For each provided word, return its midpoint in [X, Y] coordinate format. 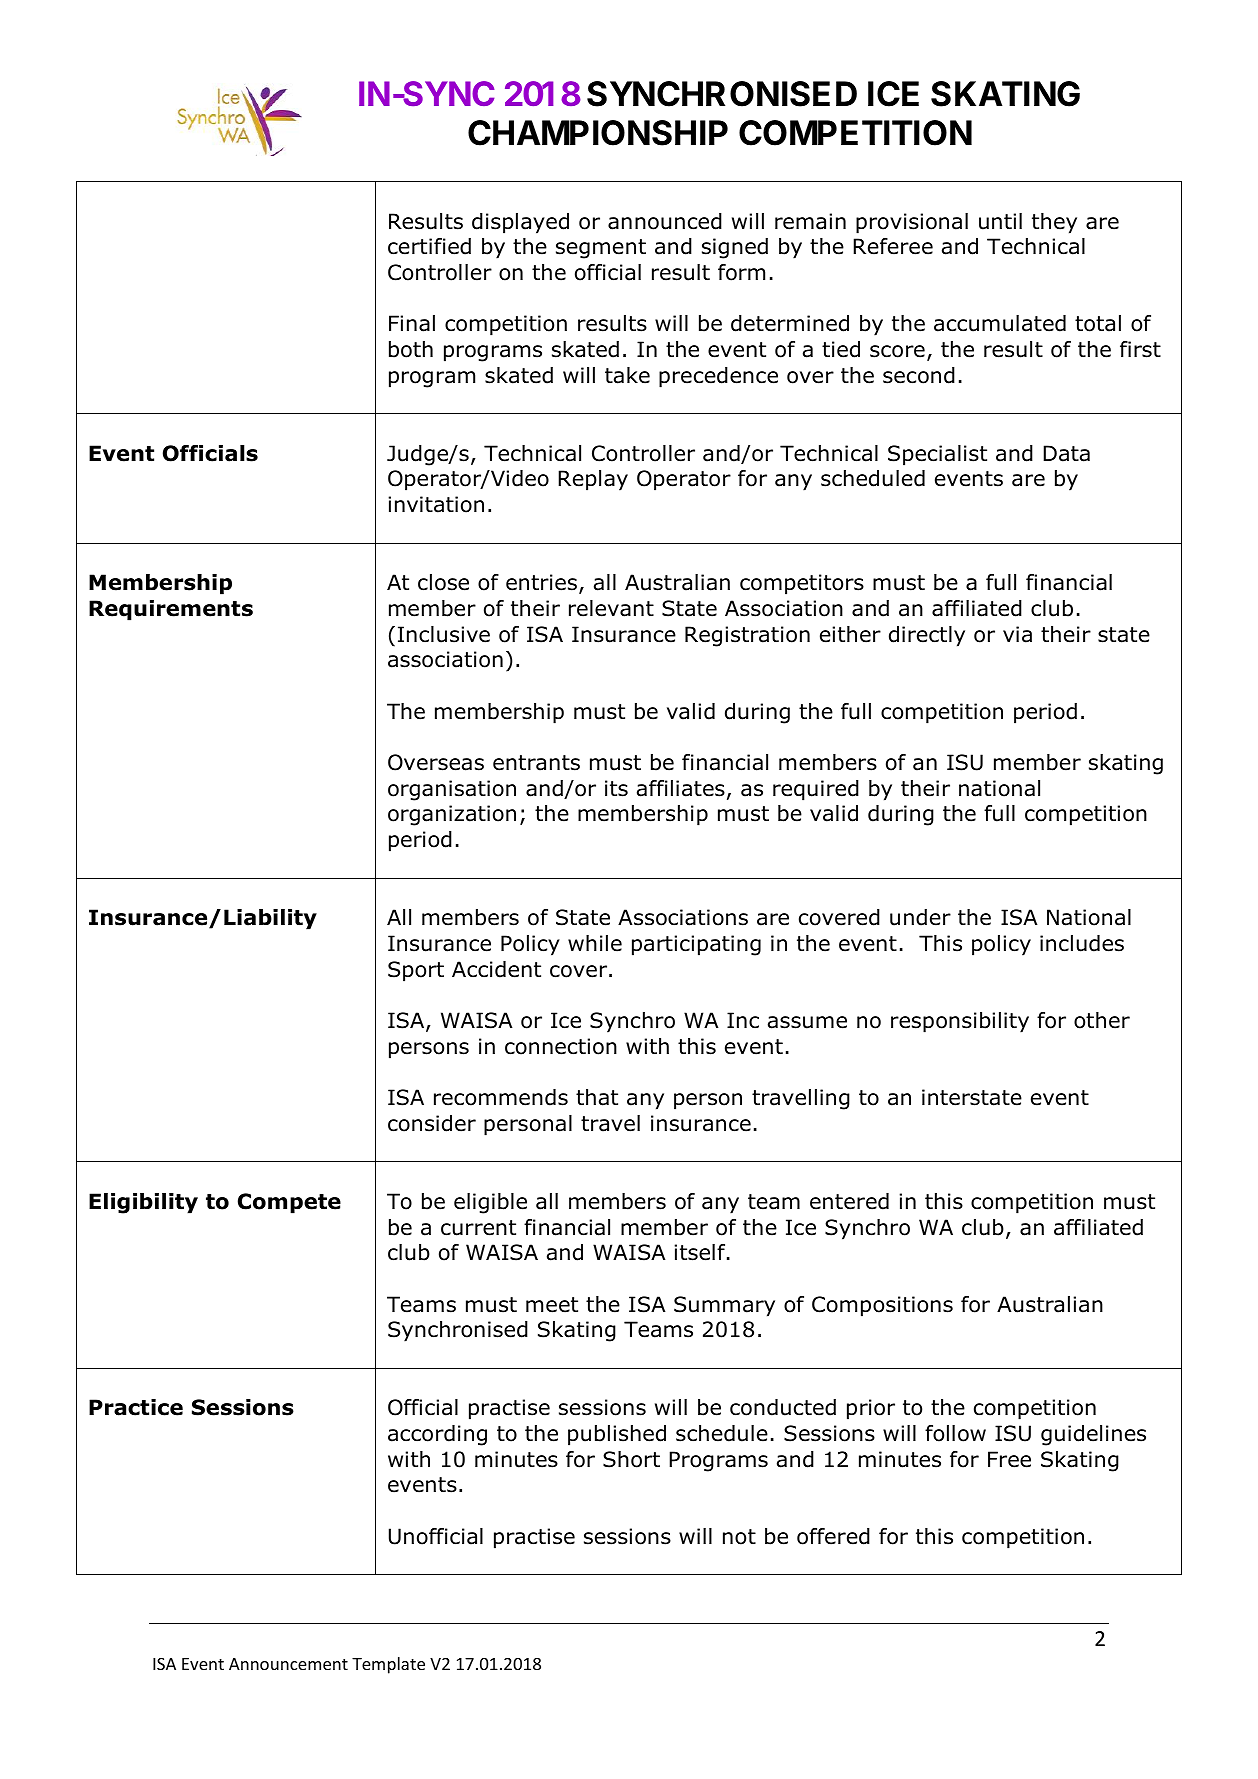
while [595, 943]
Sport [416, 971]
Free [1009, 1459]
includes [1082, 943]
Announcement [288, 1664]
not [739, 1537]
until [1000, 221]
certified [429, 246]
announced [665, 221]
